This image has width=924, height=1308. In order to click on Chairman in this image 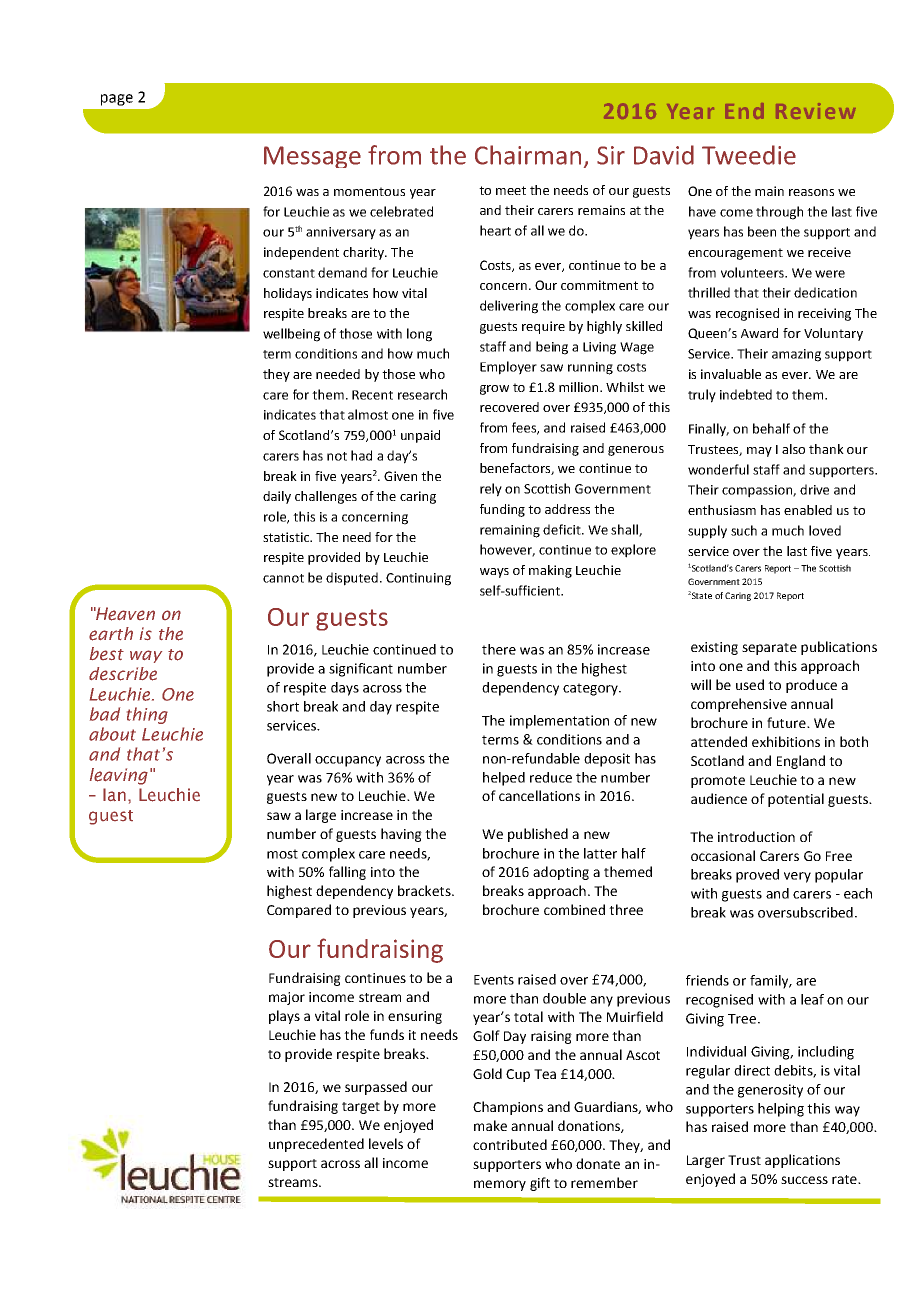, I will do `click(528, 155)`.
